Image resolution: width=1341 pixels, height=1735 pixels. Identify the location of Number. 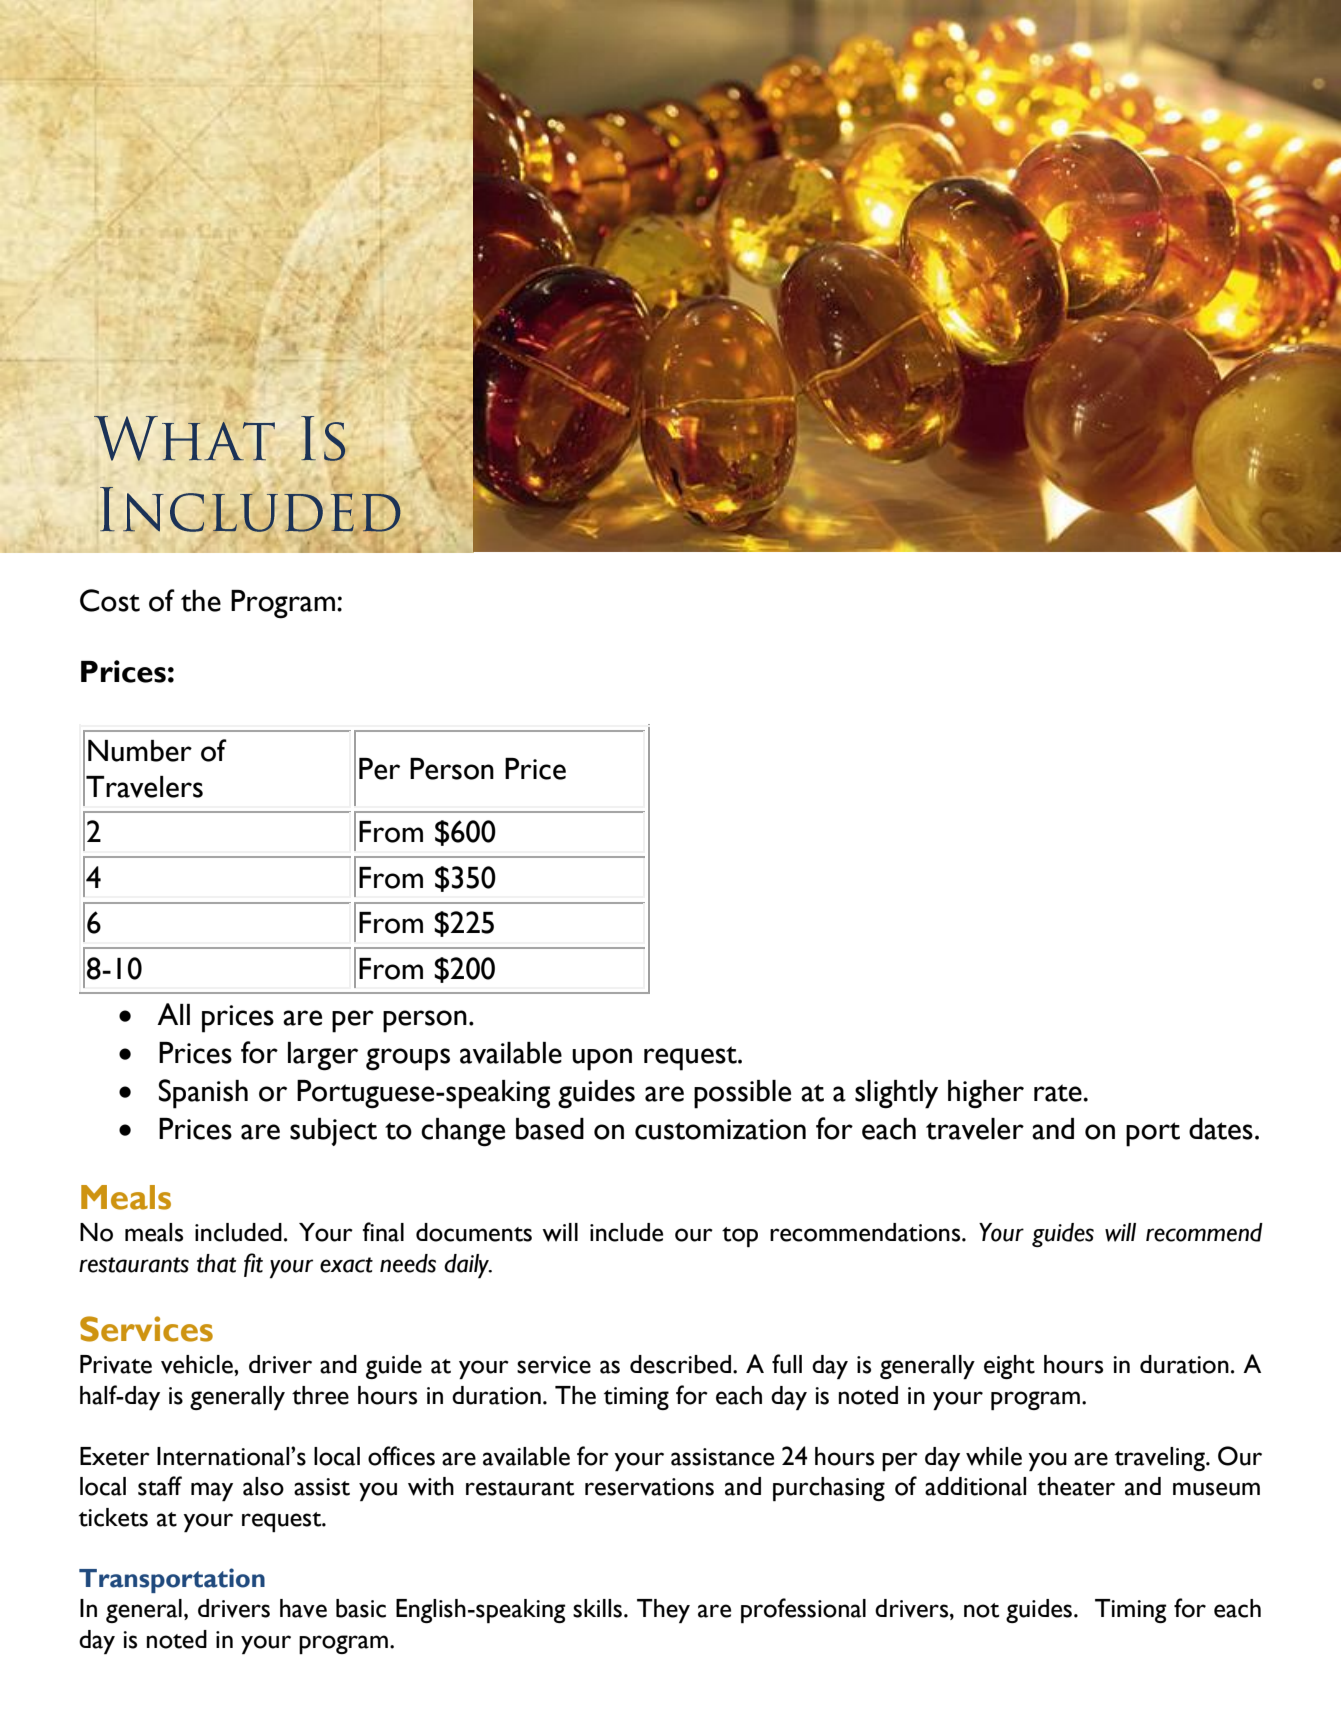
(140, 751).
